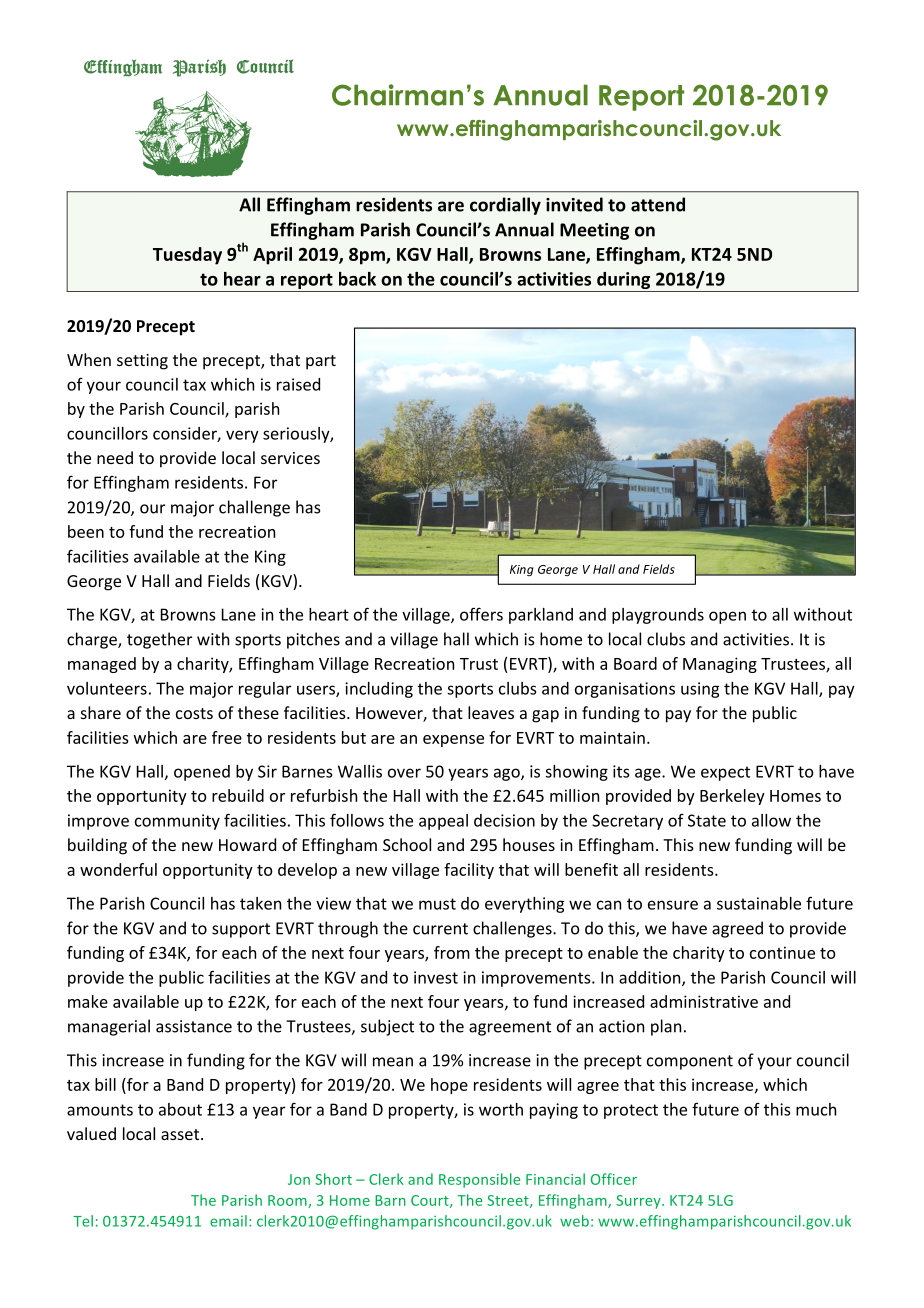 Image resolution: width=924 pixels, height=1308 pixels. I want to click on sustainable, so click(759, 903).
